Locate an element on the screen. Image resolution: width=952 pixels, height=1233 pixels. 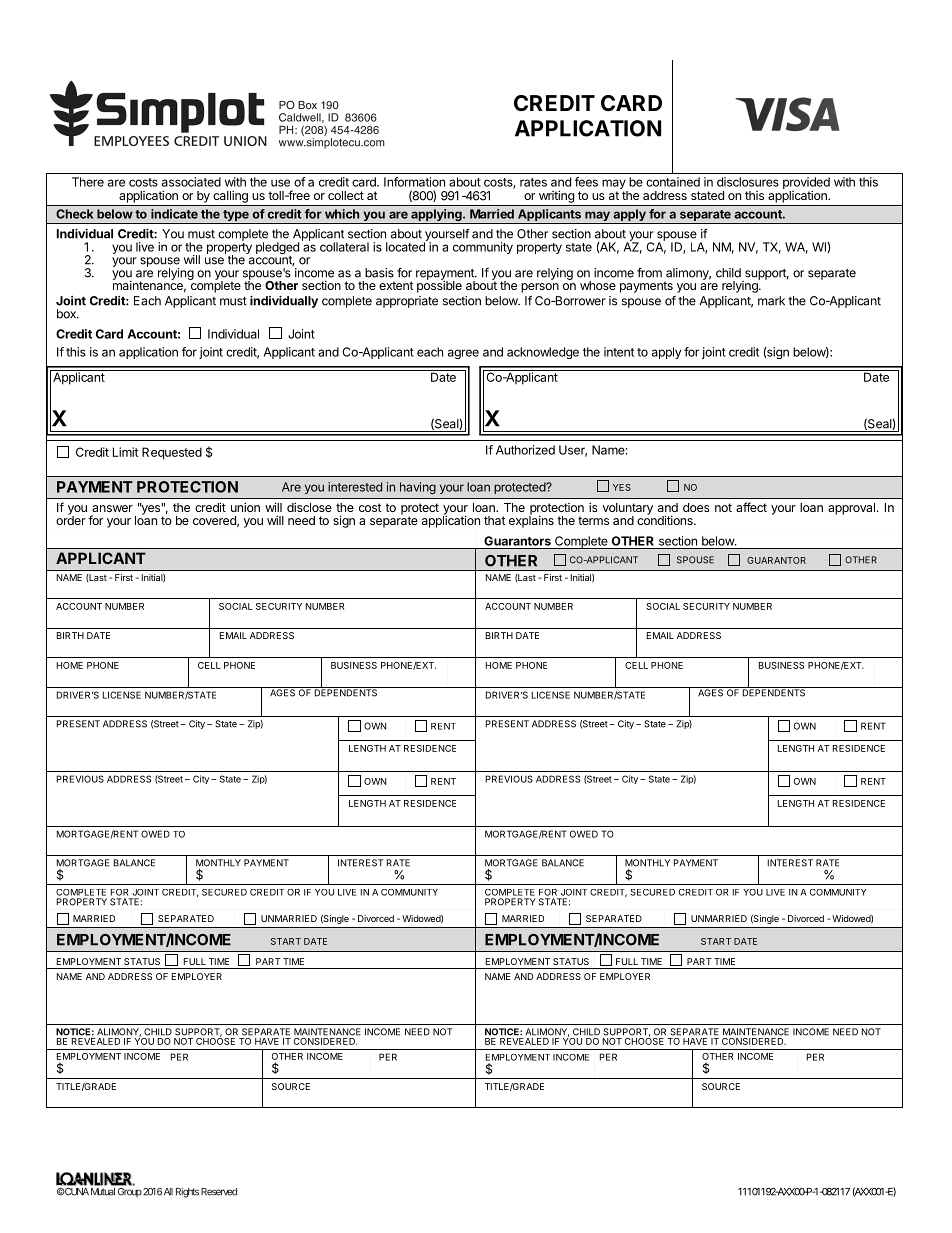
Requested is located at coordinates (172, 453).
